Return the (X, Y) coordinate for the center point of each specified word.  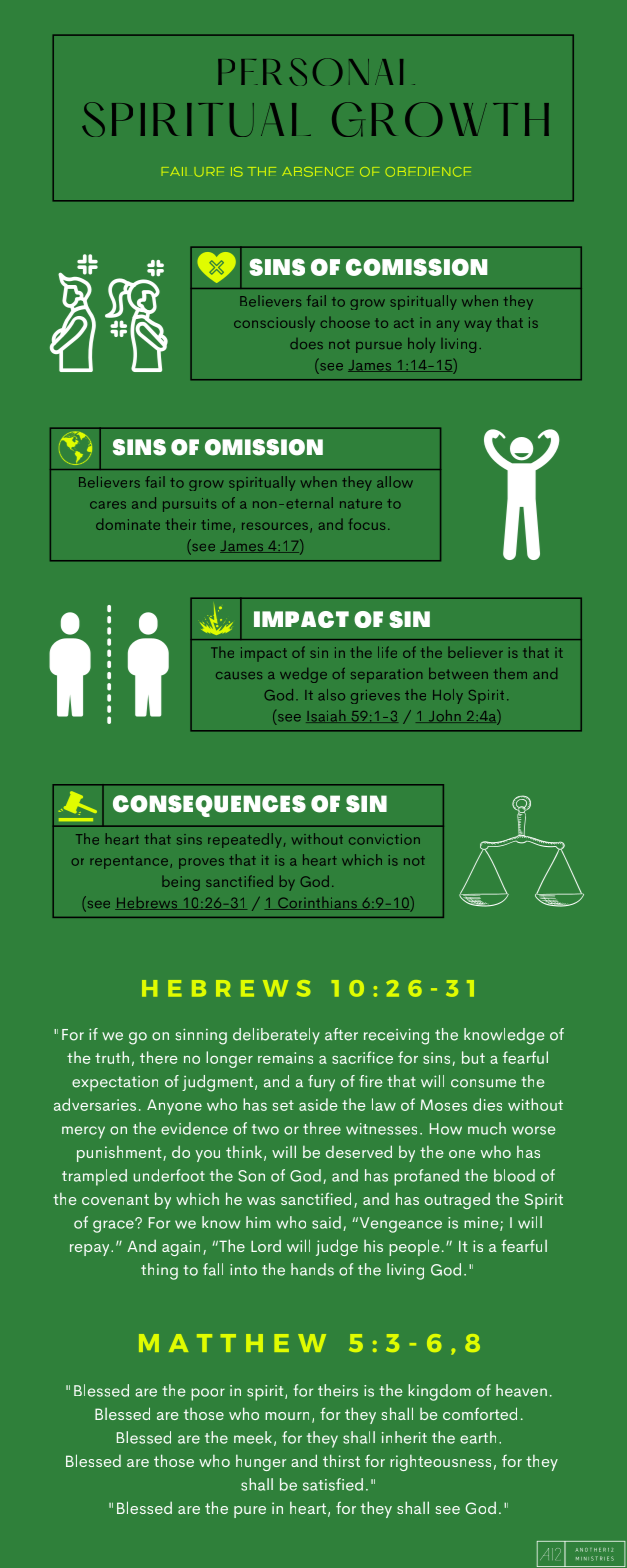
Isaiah (327, 716)
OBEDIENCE (428, 172)
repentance (130, 862)
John (444, 716)
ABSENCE (318, 172)
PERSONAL (316, 72)
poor (208, 1394)
